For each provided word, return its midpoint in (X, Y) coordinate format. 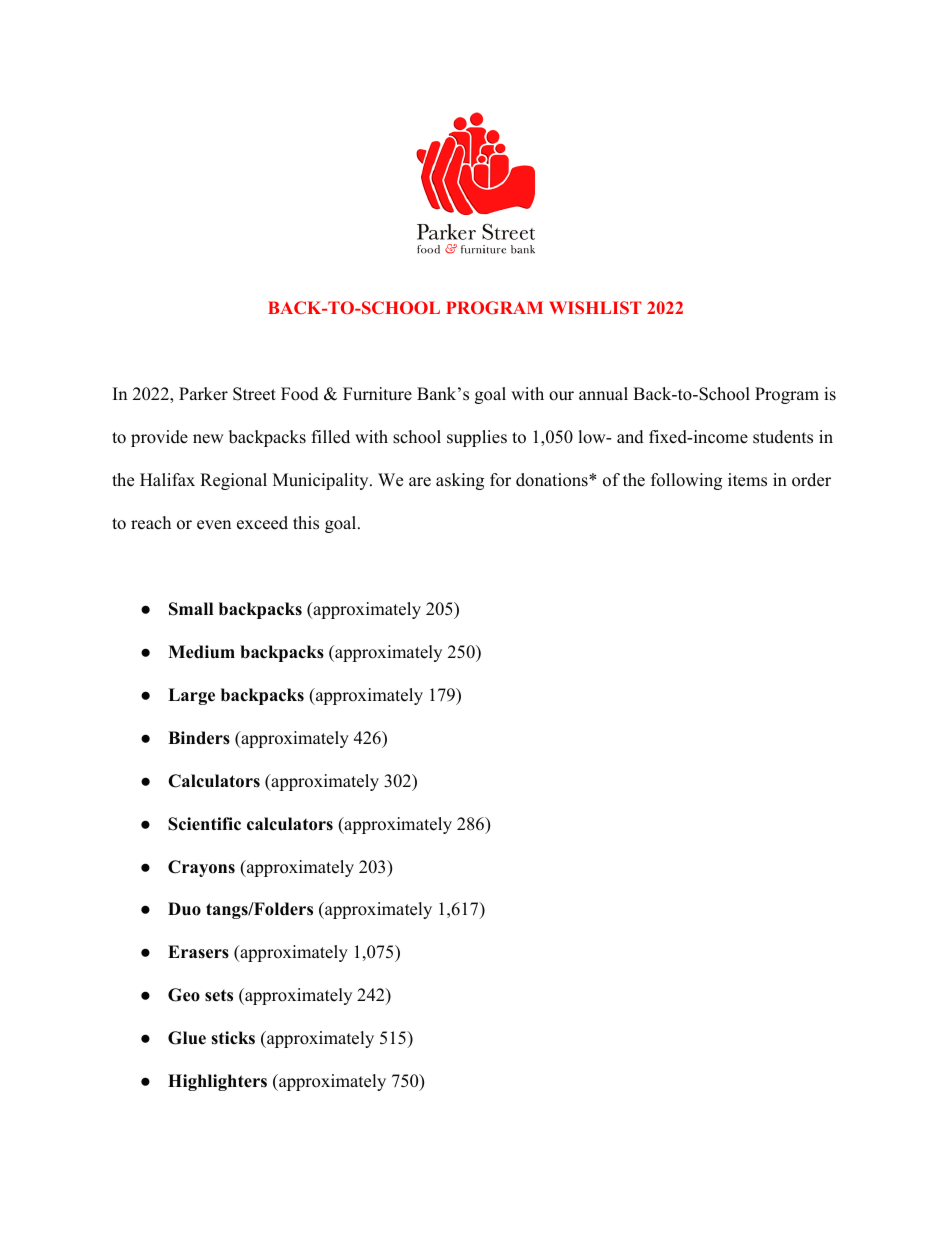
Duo (184, 909)
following (686, 481)
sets (219, 996)
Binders (199, 738)
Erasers (198, 952)
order (811, 480)
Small (191, 609)
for (500, 480)
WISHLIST (595, 307)
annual (603, 393)
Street (254, 394)
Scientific (204, 824)
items (747, 480)
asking (460, 481)
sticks (233, 1038)
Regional (233, 481)
